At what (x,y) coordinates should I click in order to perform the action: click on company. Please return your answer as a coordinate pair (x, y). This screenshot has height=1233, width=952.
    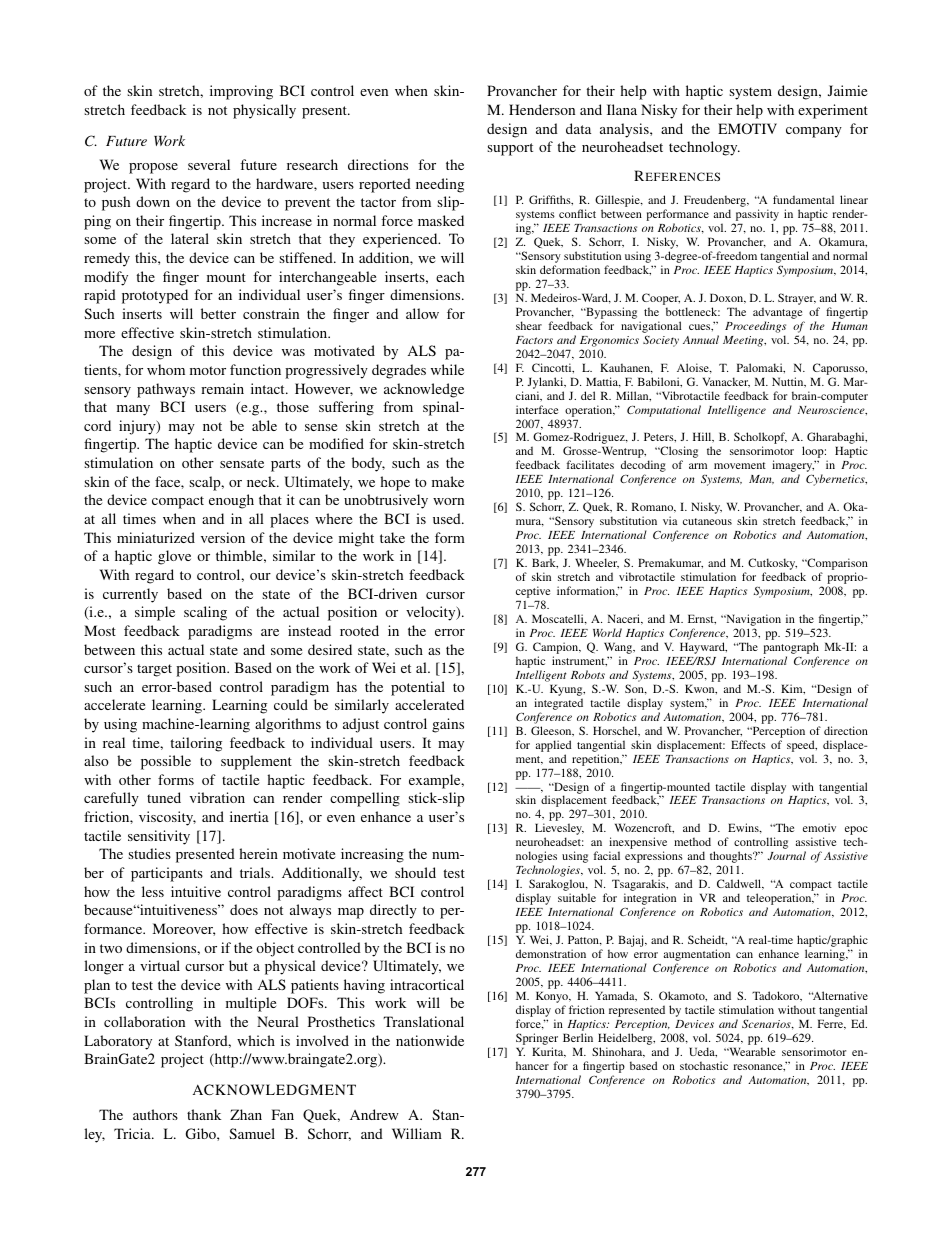
    Looking at the image, I should click on (814, 132).
